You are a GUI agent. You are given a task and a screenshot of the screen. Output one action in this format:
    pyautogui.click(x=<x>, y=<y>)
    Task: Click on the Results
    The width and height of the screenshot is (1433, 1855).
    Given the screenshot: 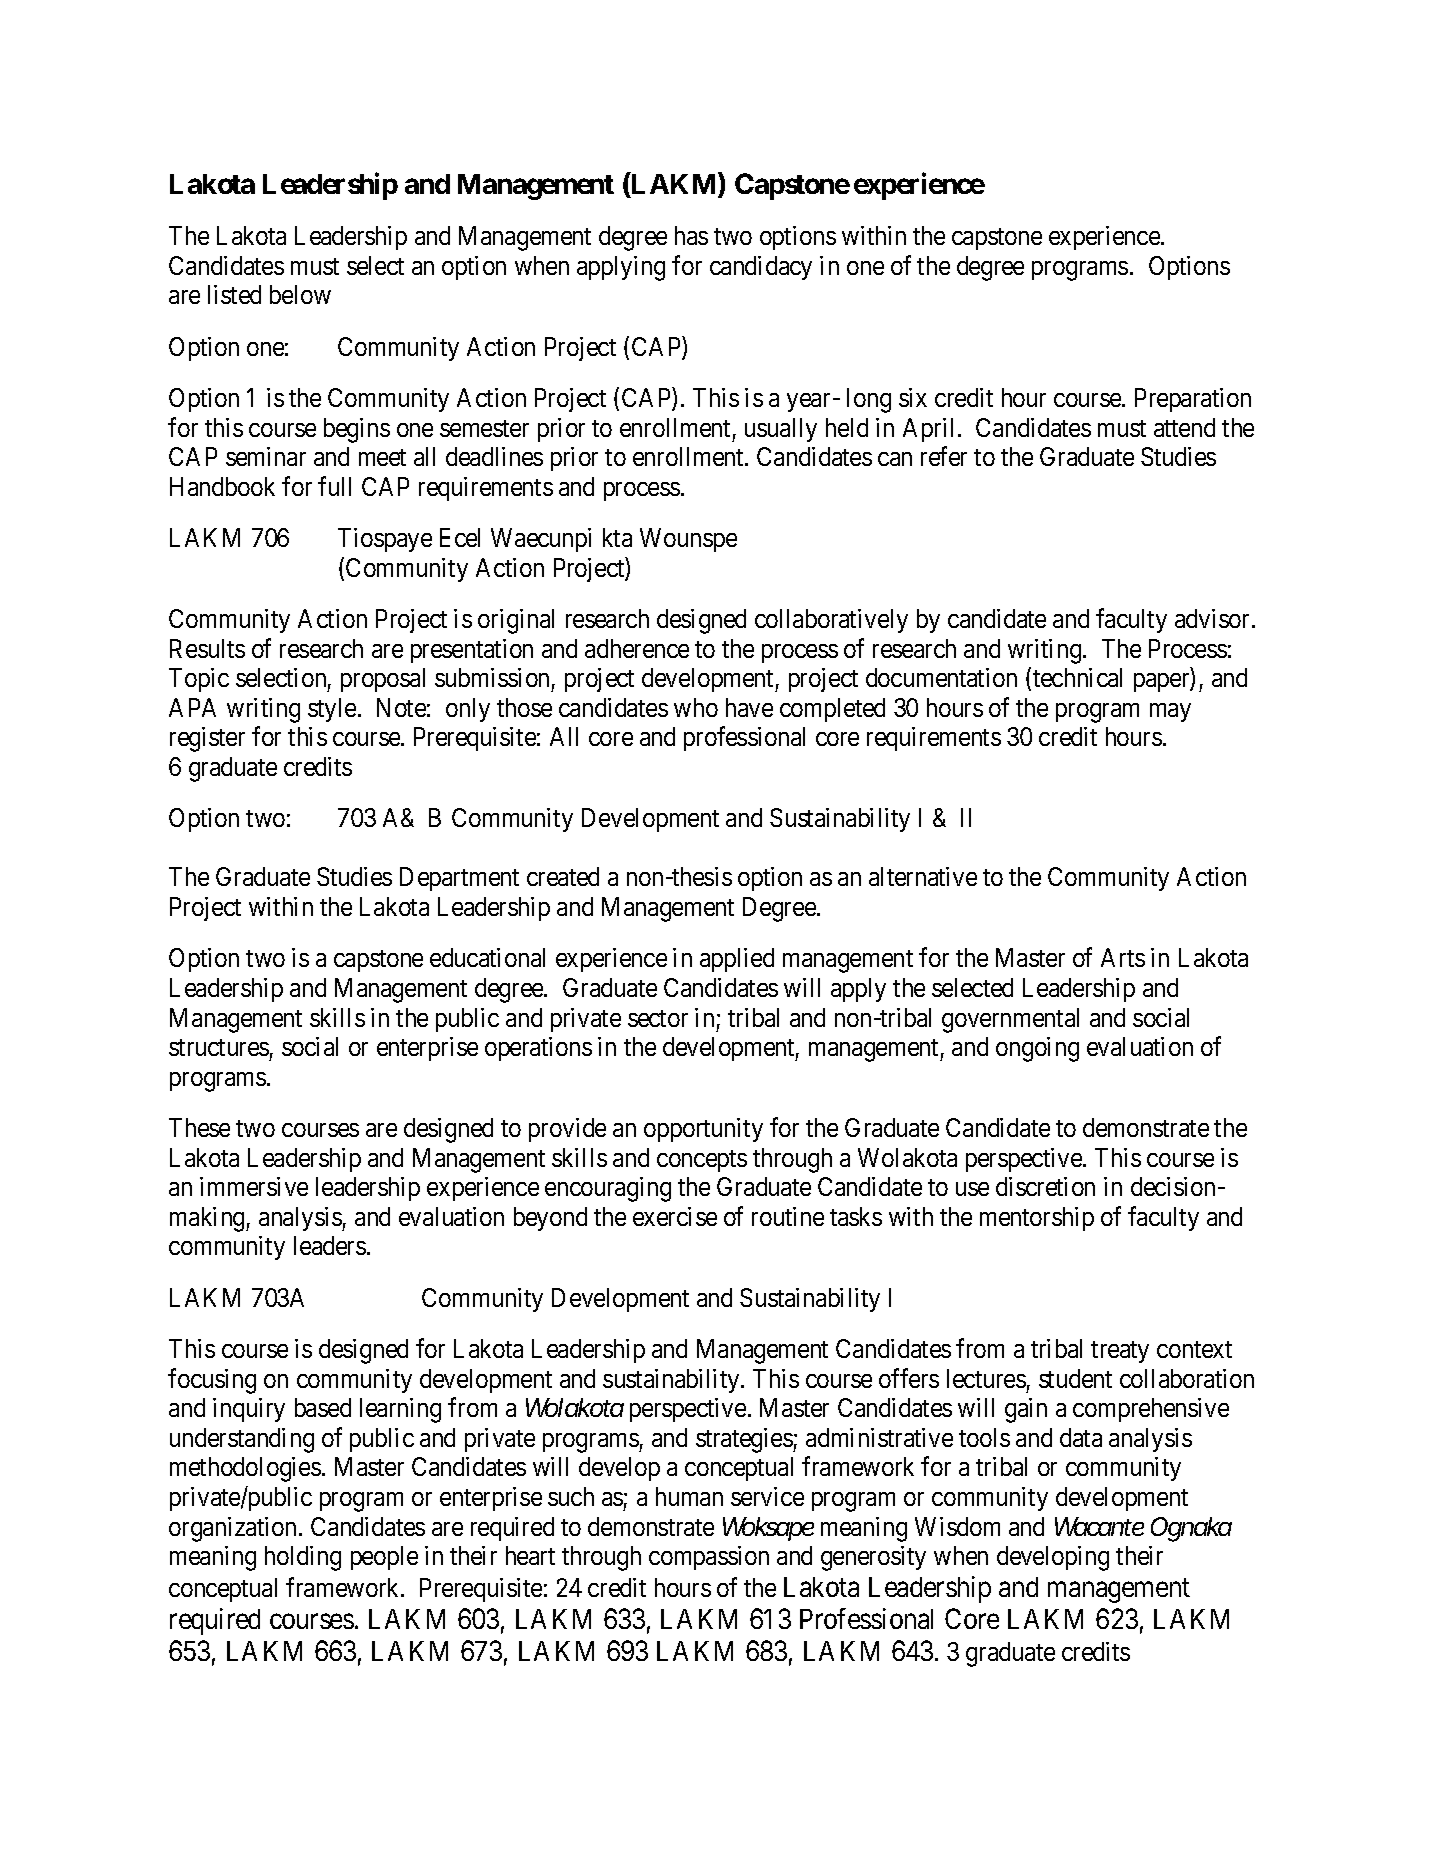 What is the action you would take?
    pyautogui.click(x=207, y=648)
